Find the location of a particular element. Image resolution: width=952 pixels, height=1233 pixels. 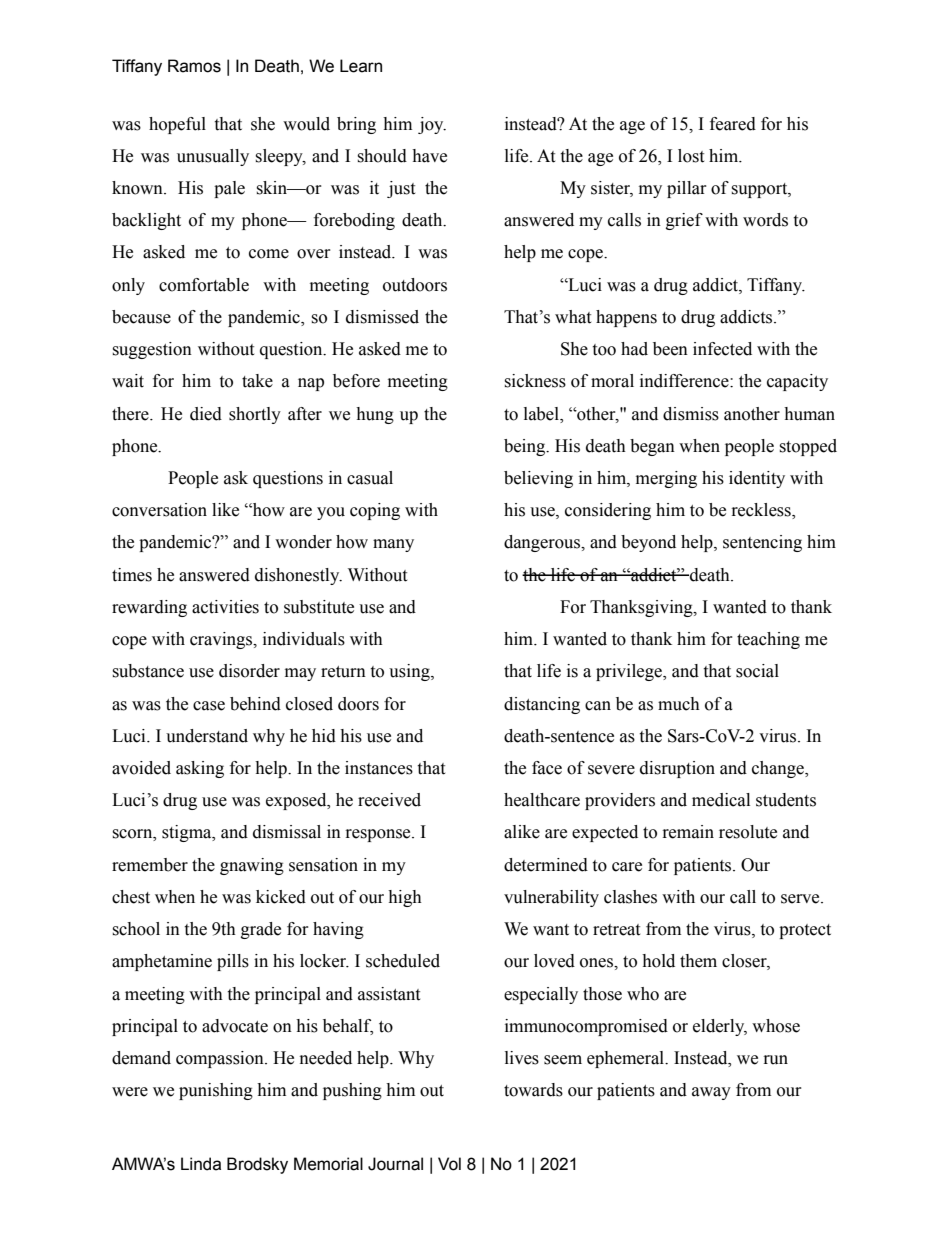

joy is located at coordinates (432, 125).
